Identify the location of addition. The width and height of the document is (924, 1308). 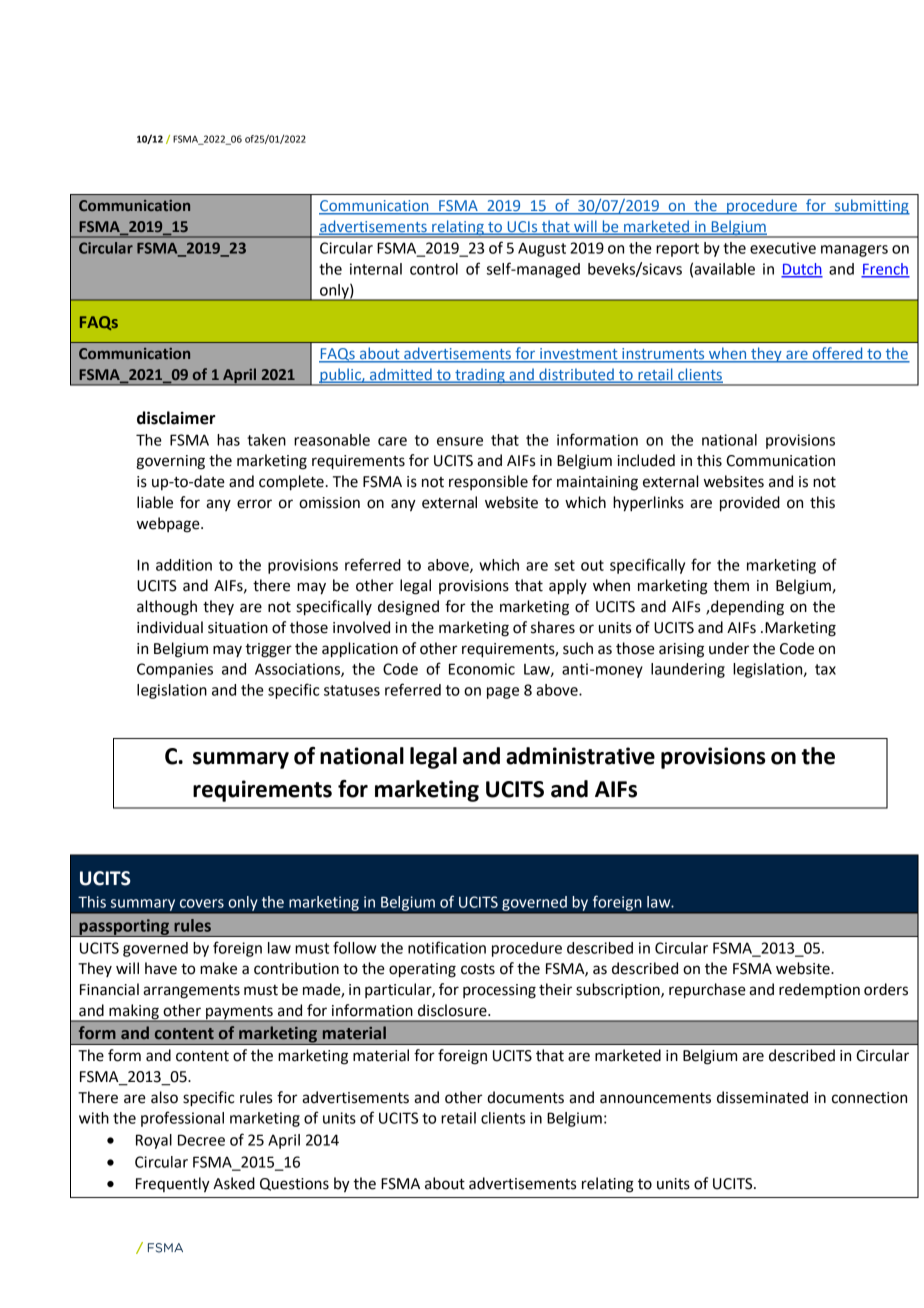
(184, 565).
